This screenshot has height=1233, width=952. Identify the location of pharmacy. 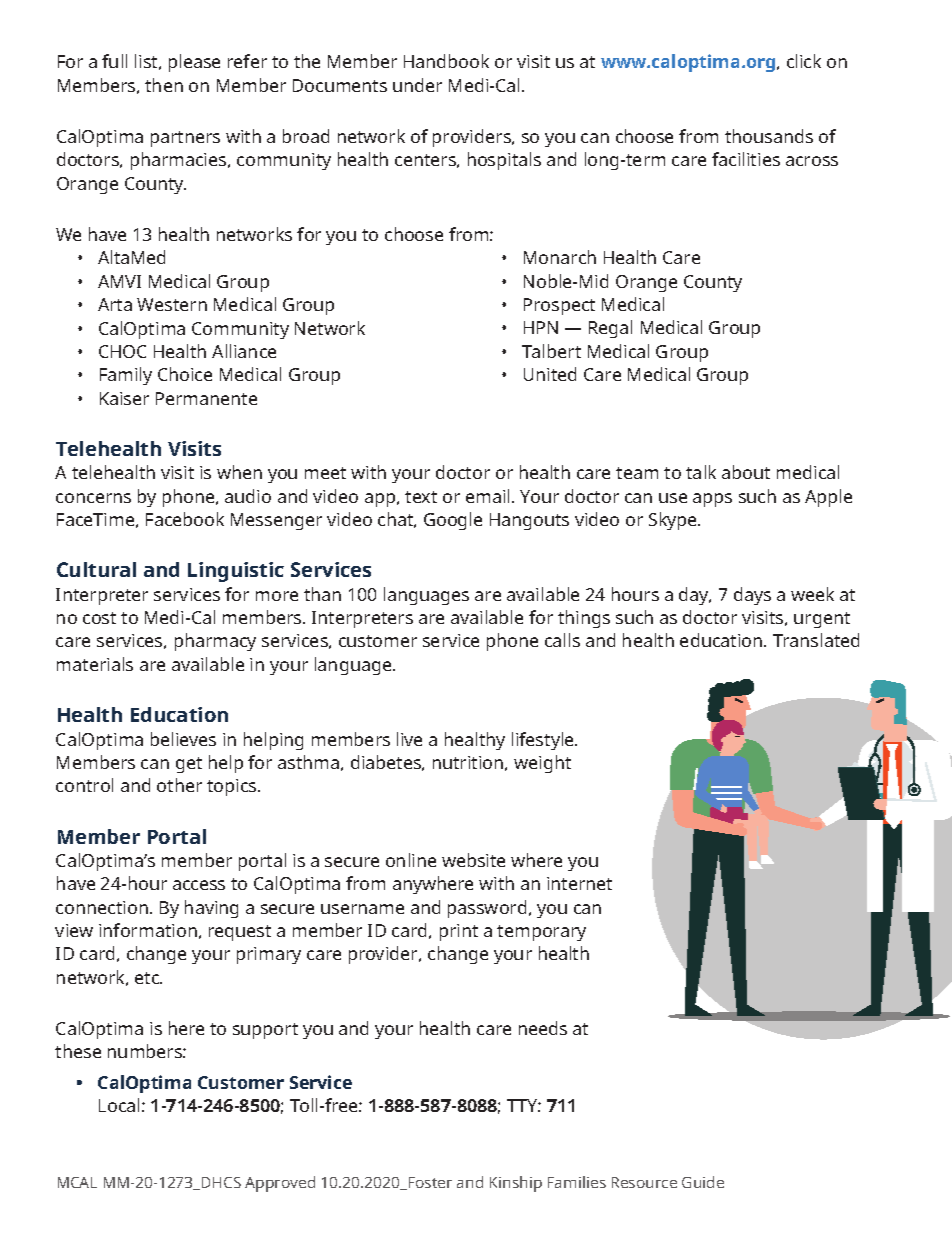
(215, 642).
